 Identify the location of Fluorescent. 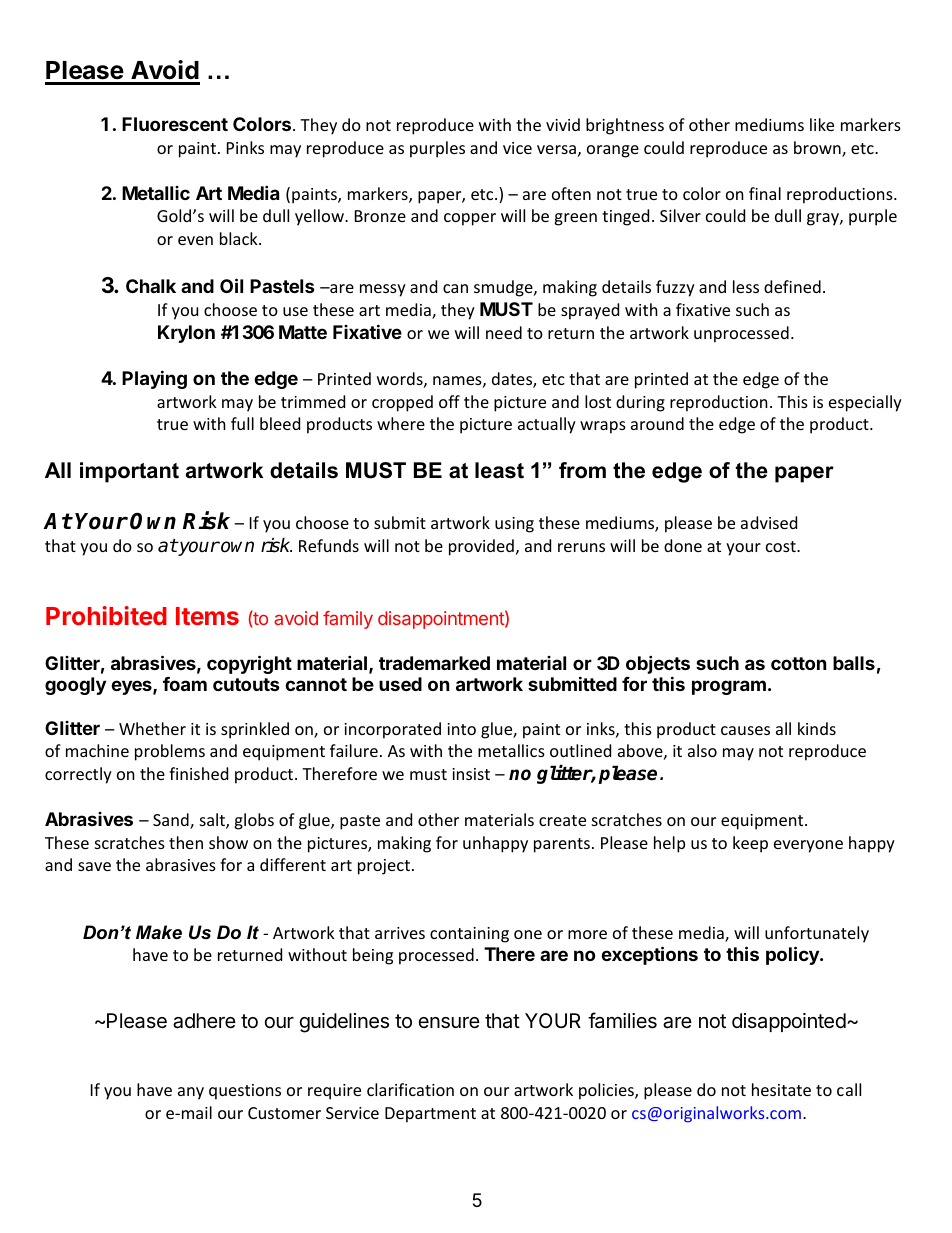
(175, 124).
